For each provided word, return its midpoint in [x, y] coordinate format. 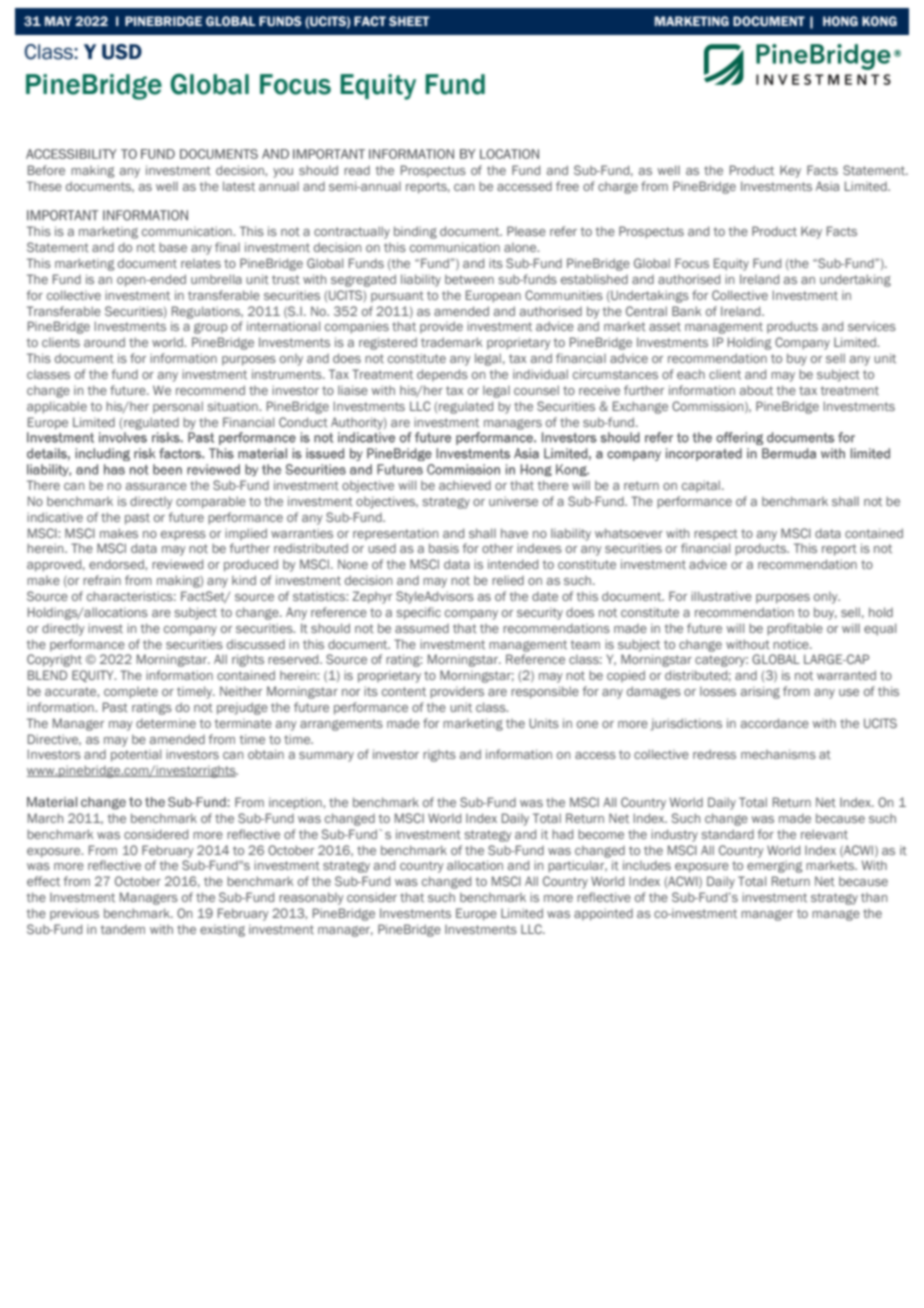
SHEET [409, 21]
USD [122, 52]
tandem [122, 929]
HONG [840, 21]
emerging [775, 866]
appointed [603, 914]
